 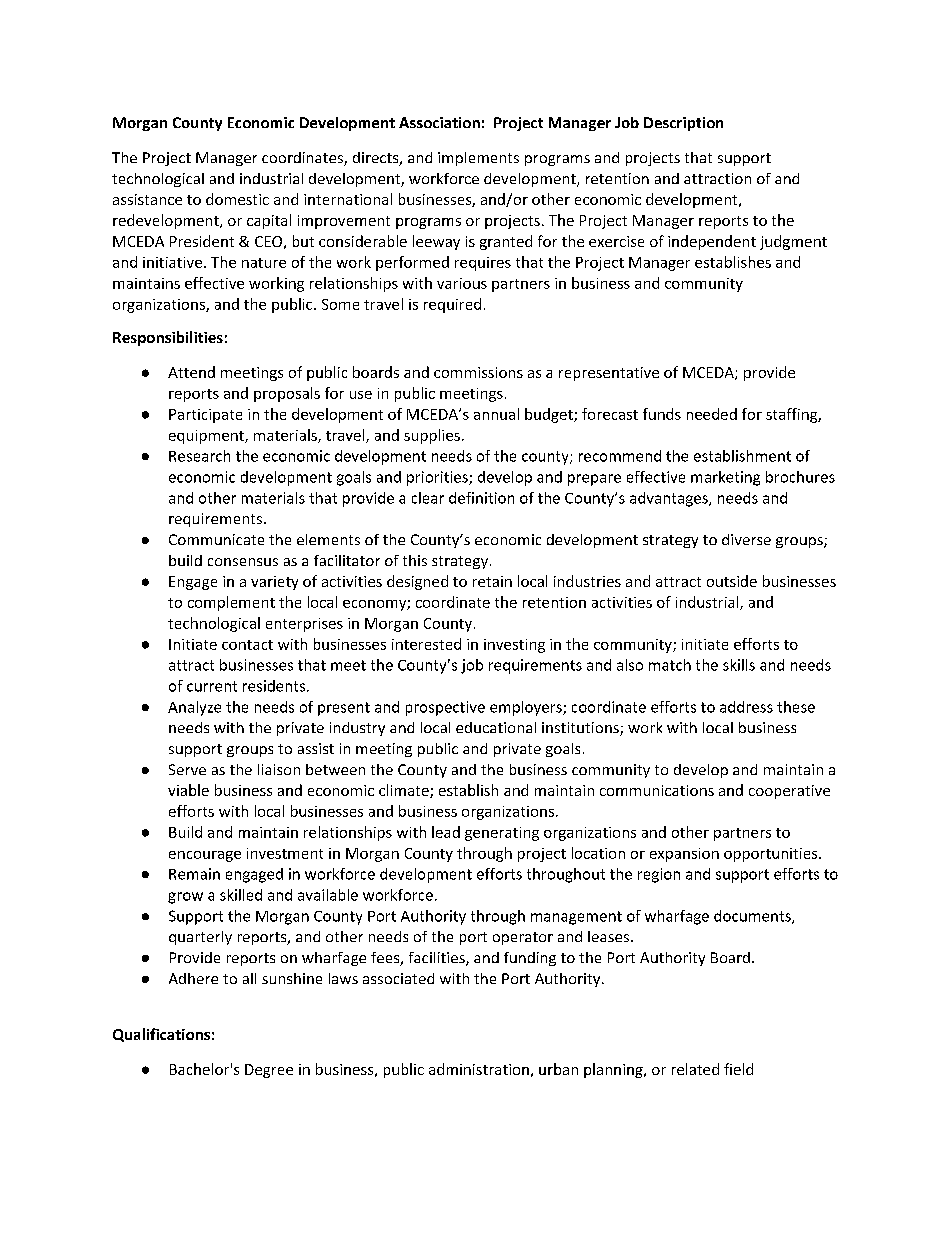 What do you see at coordinates (285, 853) in the image?
I see `investment` at bounding box center [285, 853].
